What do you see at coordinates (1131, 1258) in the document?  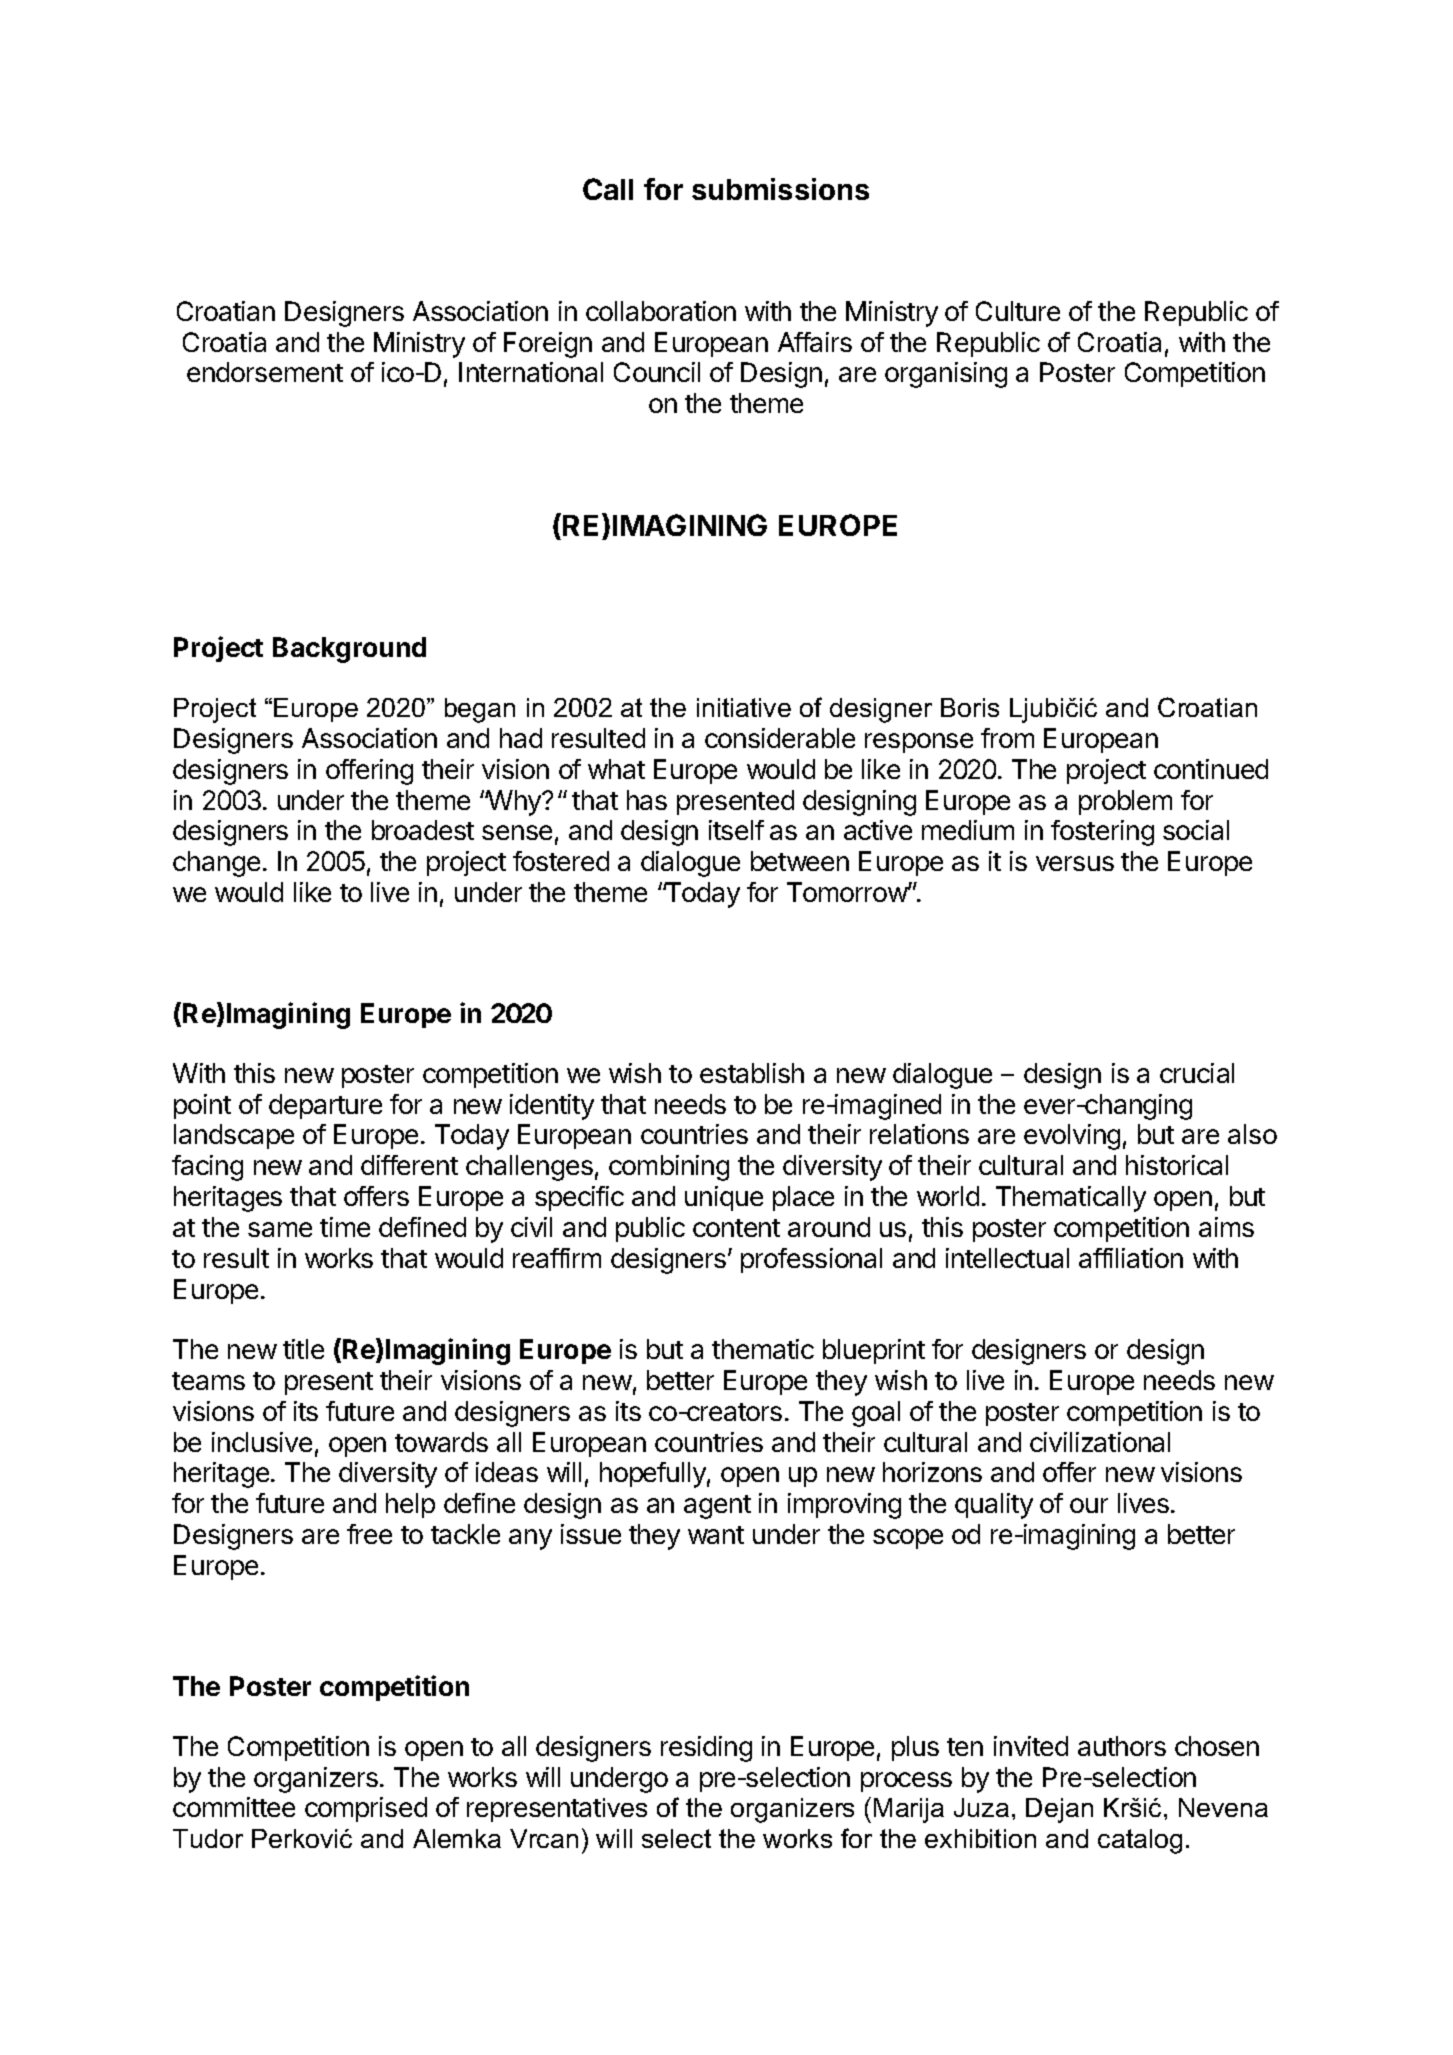 I see `affiliation` at bounding box center [1131, 1258].
